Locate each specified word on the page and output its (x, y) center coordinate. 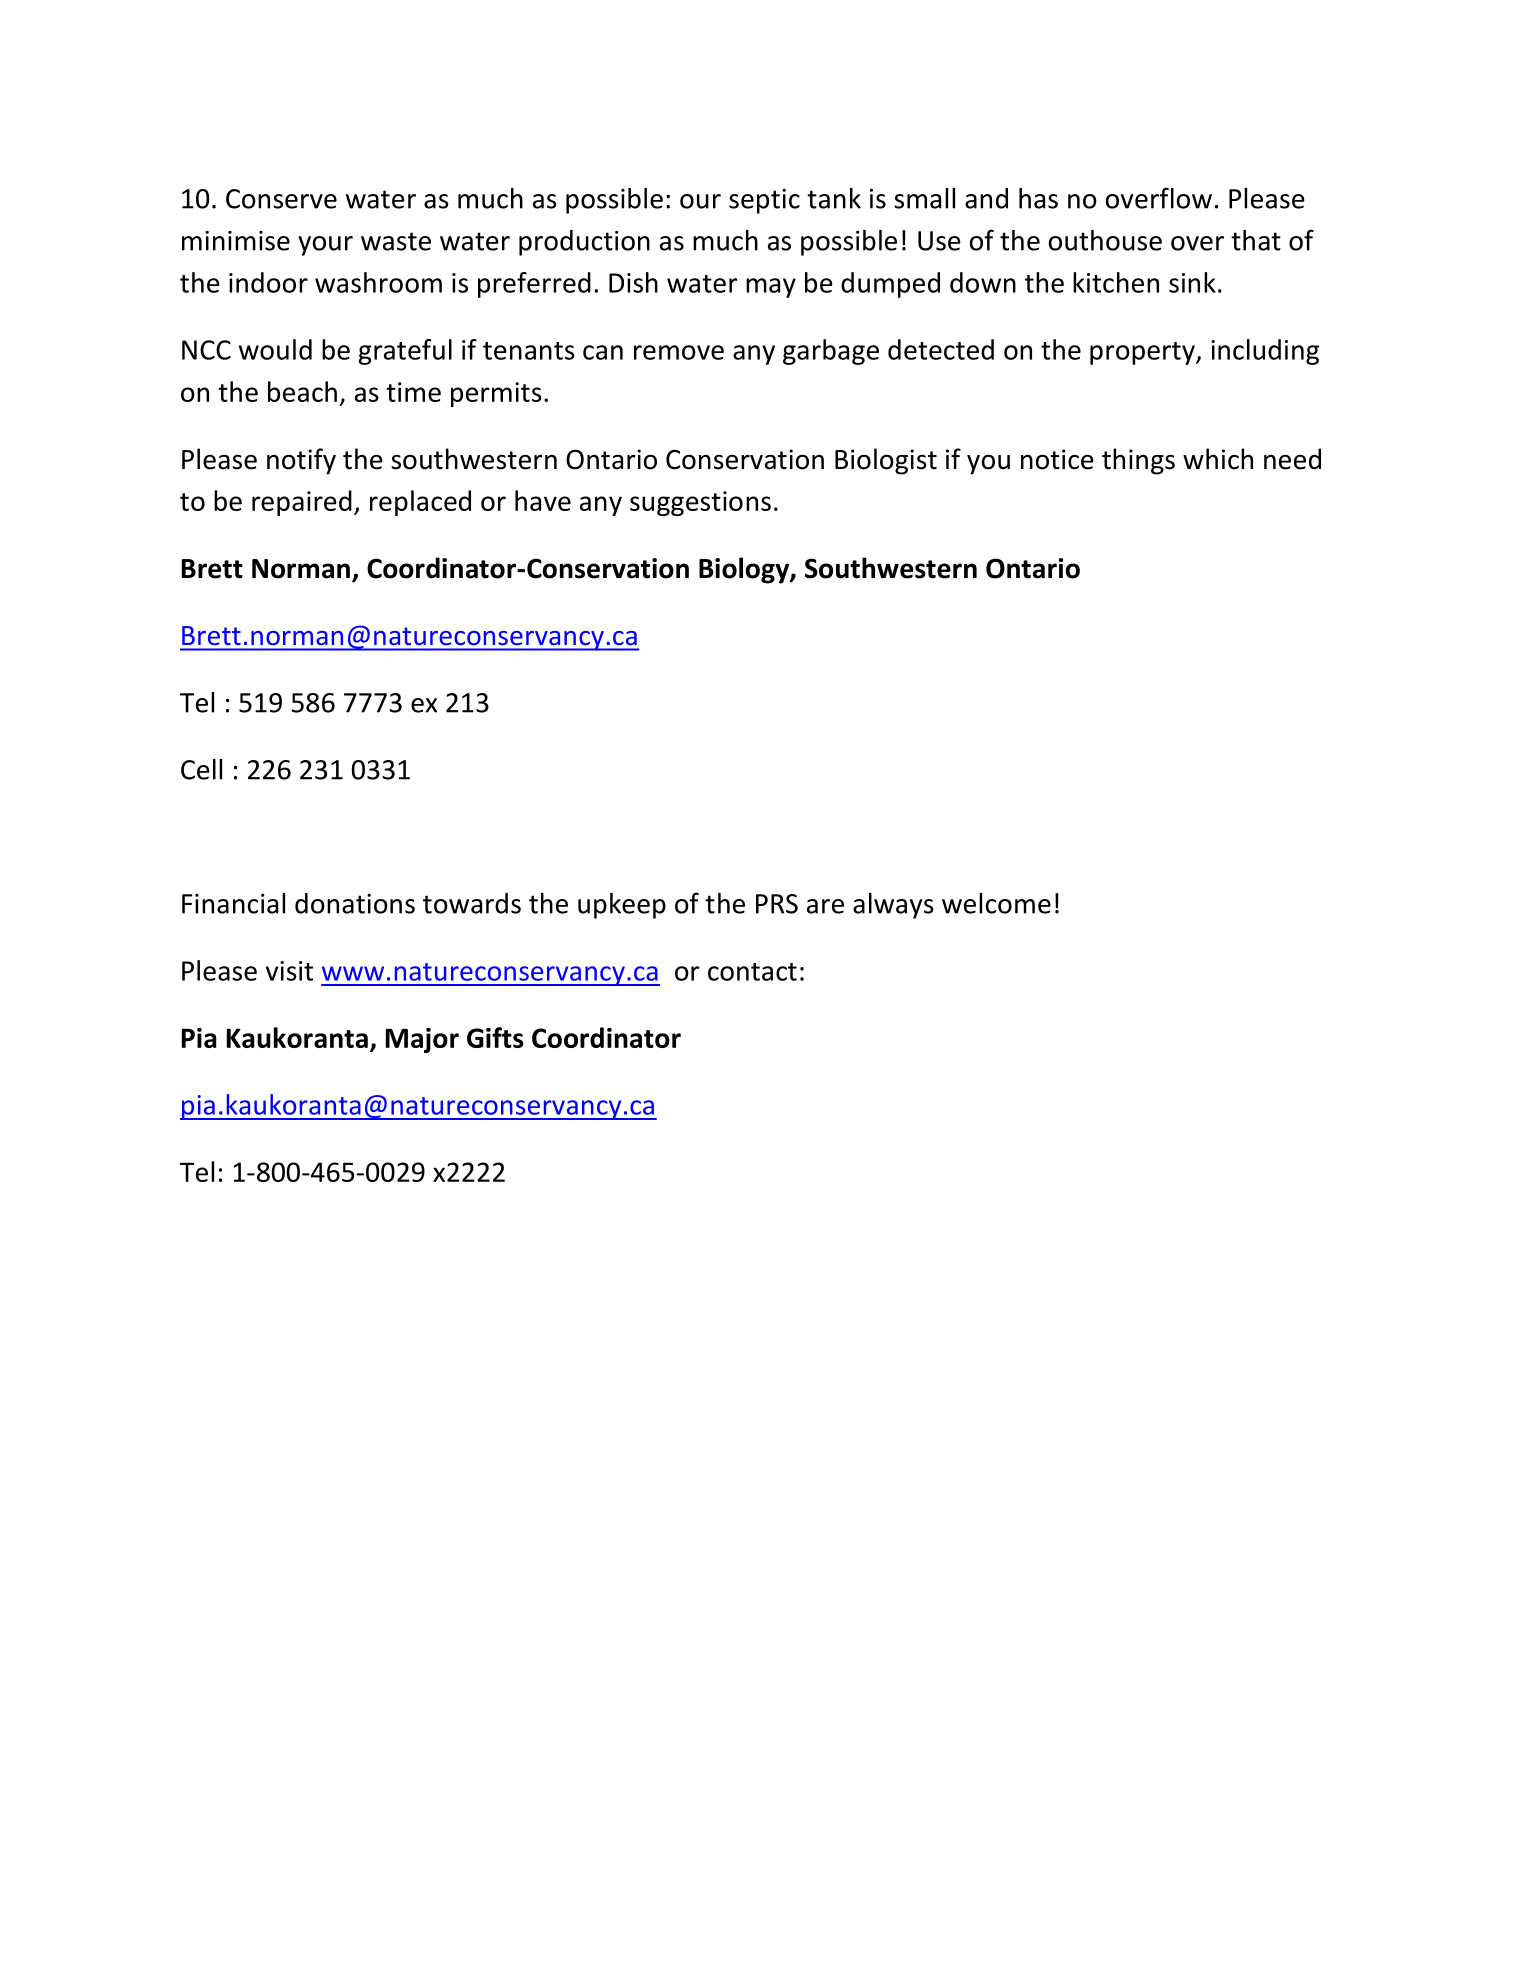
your (325, 246)
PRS (777, 904)
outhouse (1105, 240)
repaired (302, 503)
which (1218, 459)
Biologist (886, 461)
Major (422, 1040)
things (1138, 461)
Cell (201, 769)
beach (302, 391)
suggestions (700, 503)
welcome (996, 903)
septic (764, 201)
